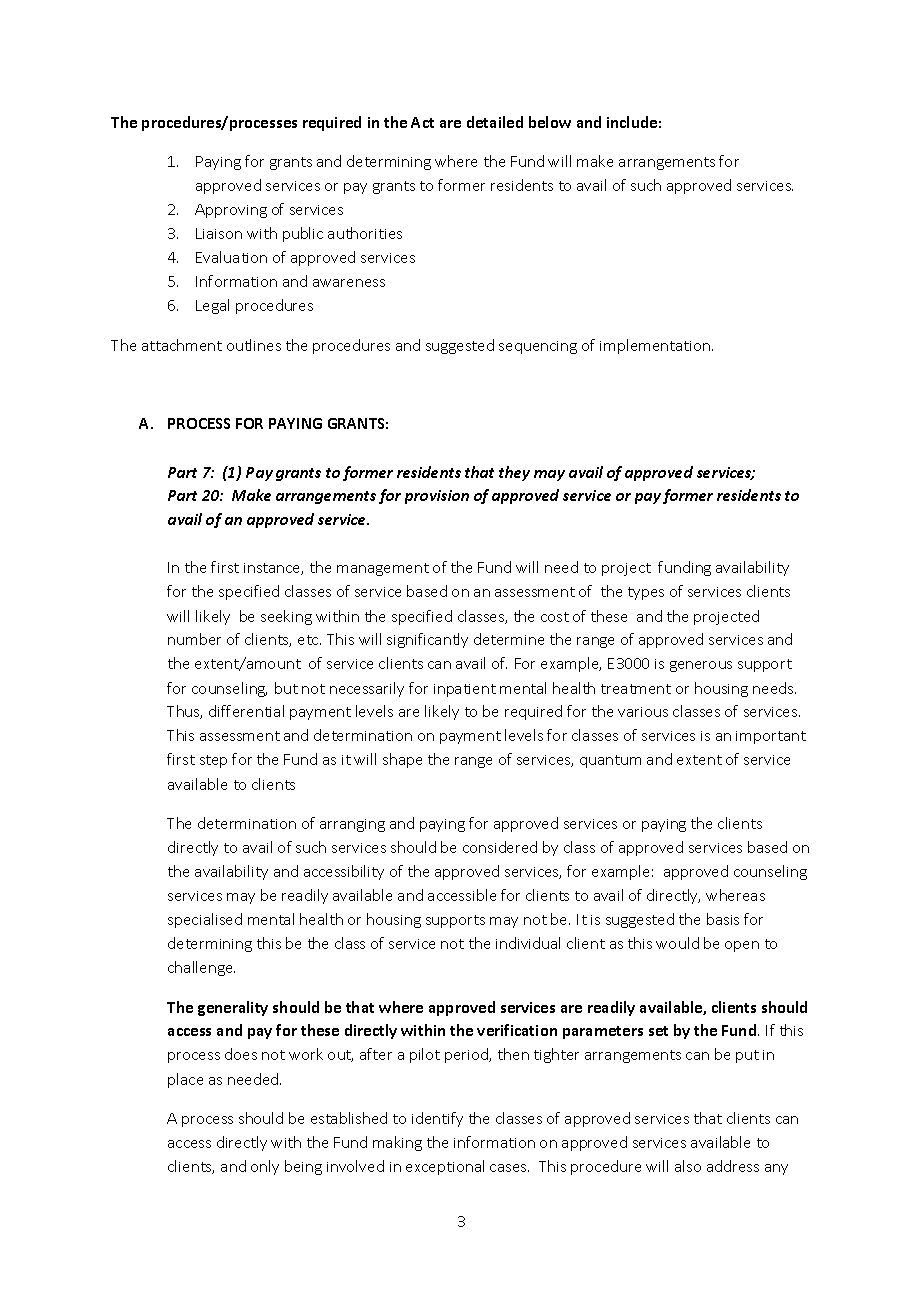 This screenshot has height=1308, width=924. What do you see at coordinates (205, 920) in the screenshot?
I see `specialised` at bounding box center [205, 920].
